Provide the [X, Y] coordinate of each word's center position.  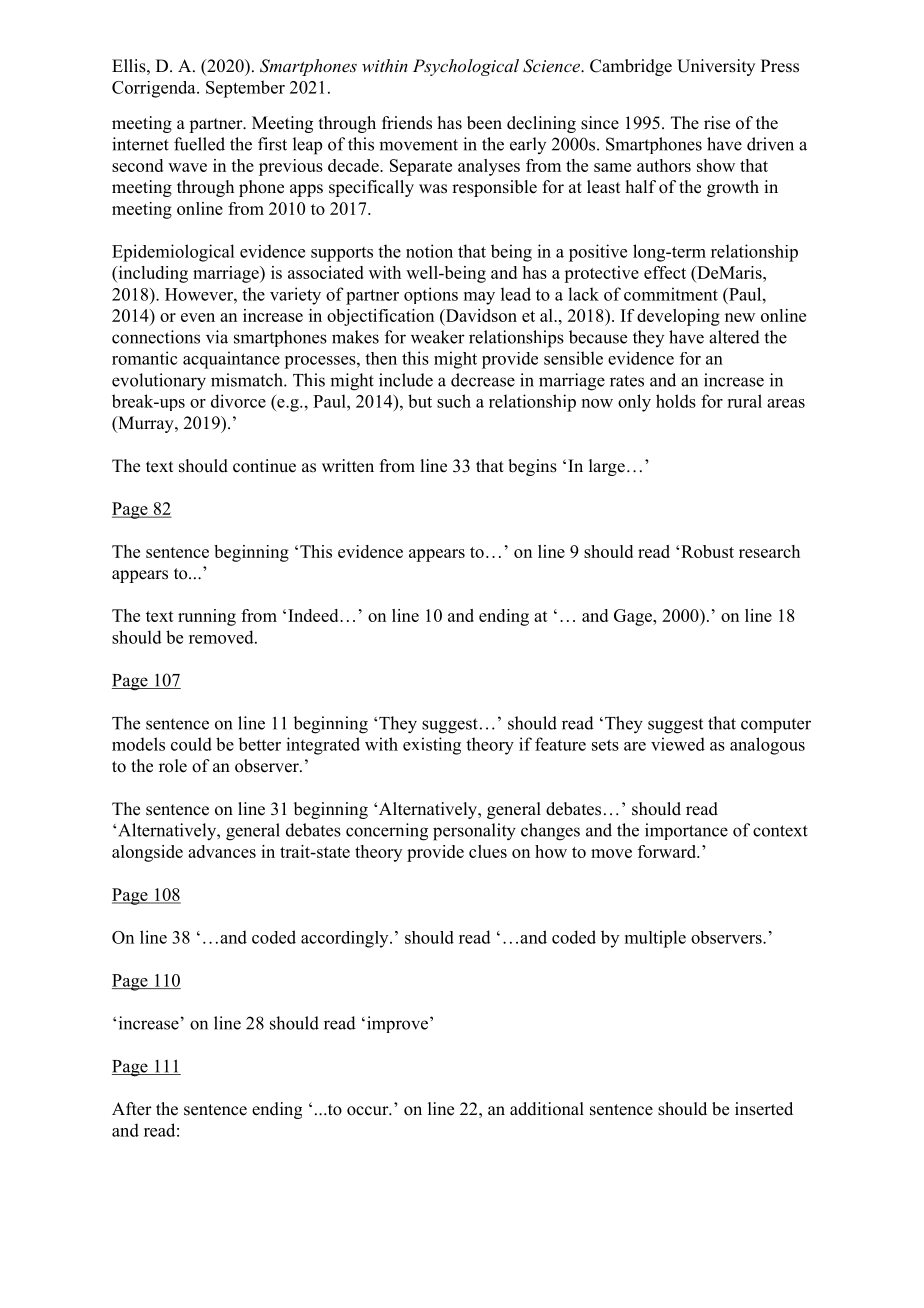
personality [474, 832]
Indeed [314, 615]
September [245, 89]
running [207, 617]
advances [222, 851]
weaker [438, 337]
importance [686, 831]
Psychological [466, 67]
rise [717, 123]
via [217, 337]
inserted [764, 1109]
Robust [707, 551]
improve [396, 1024]
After [132, 1109]
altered [734, 337]
